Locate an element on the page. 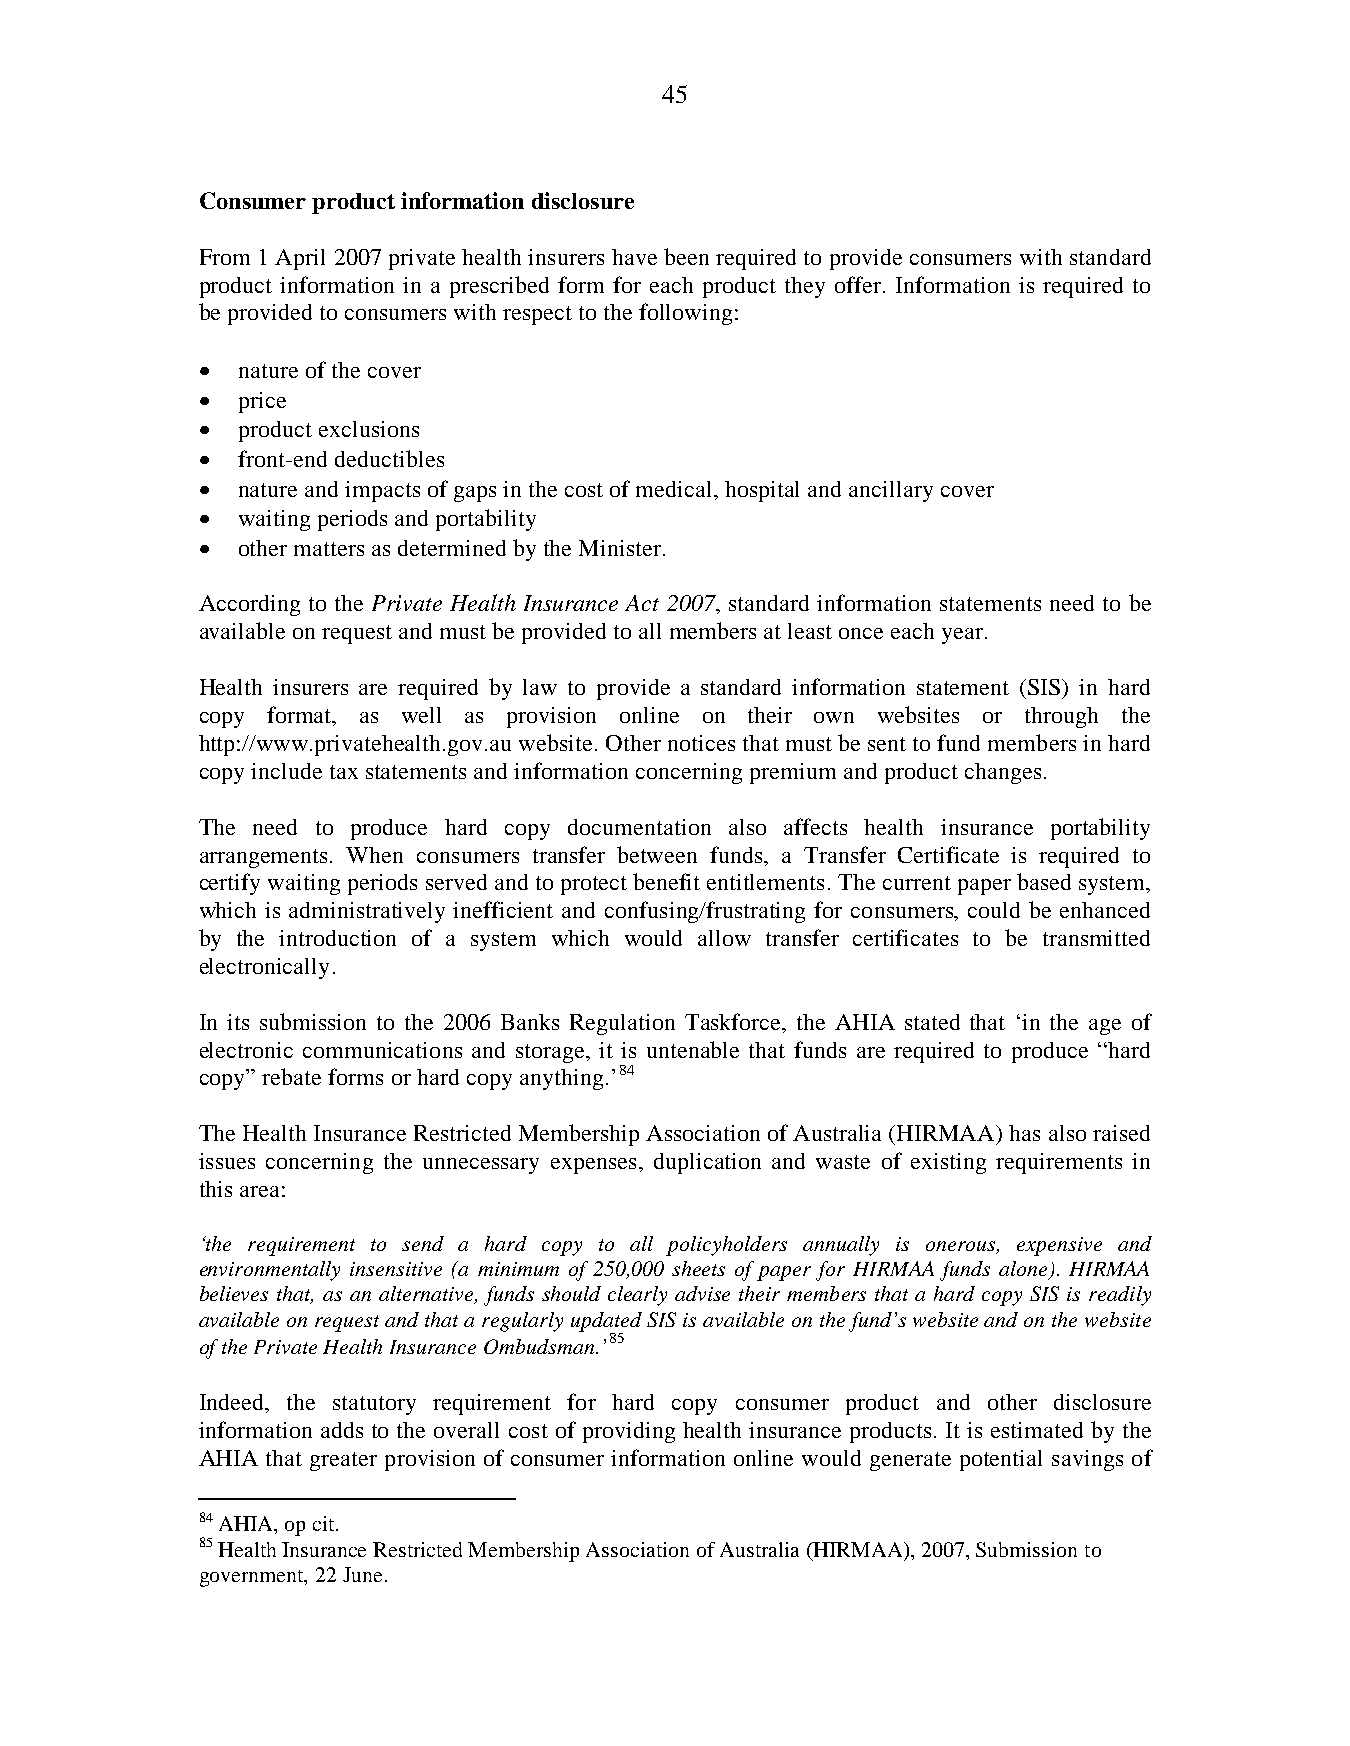  could is located at coordinates (994, 910).
